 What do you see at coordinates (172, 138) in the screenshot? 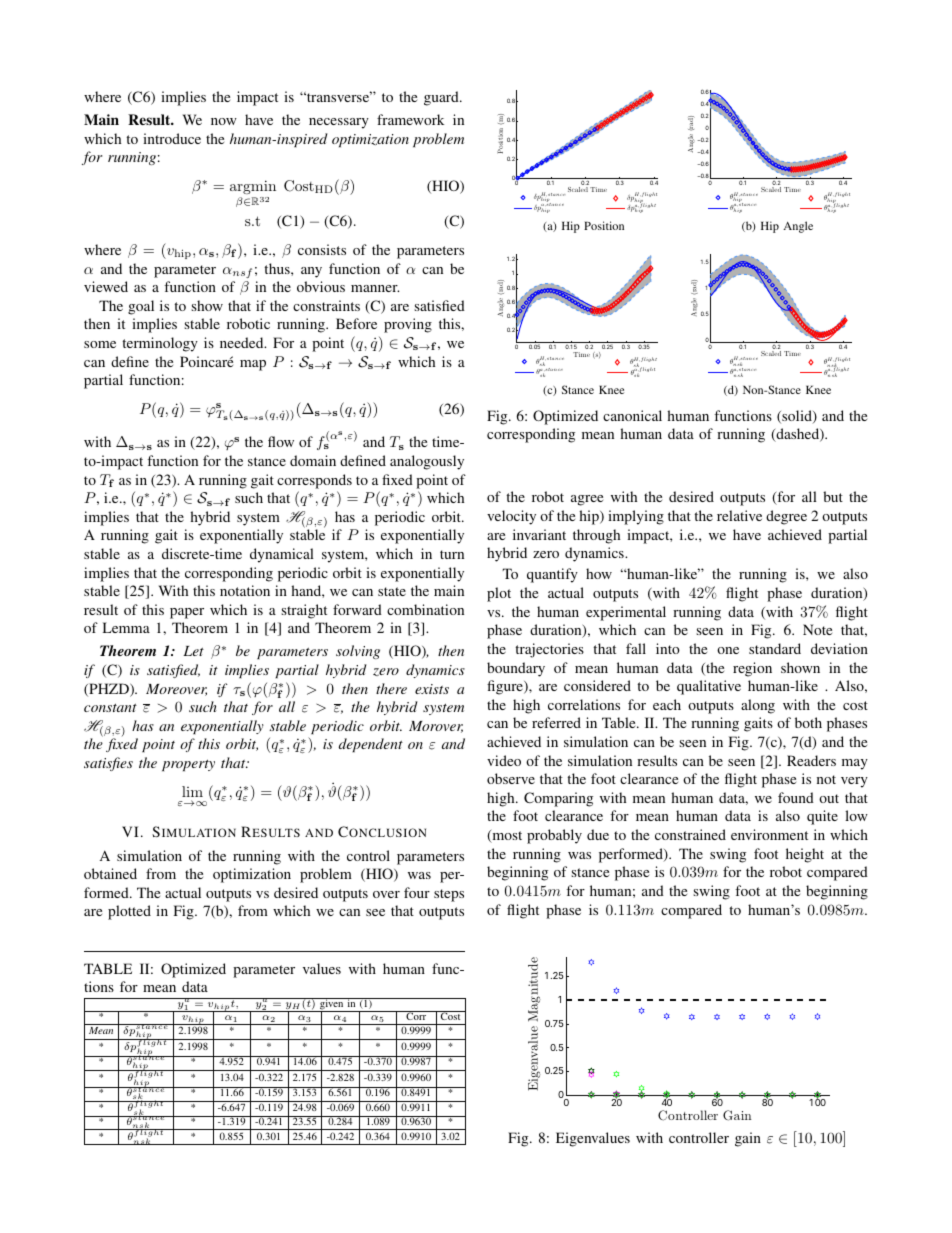
I see `introduce` at bounding box center [172, 138].
